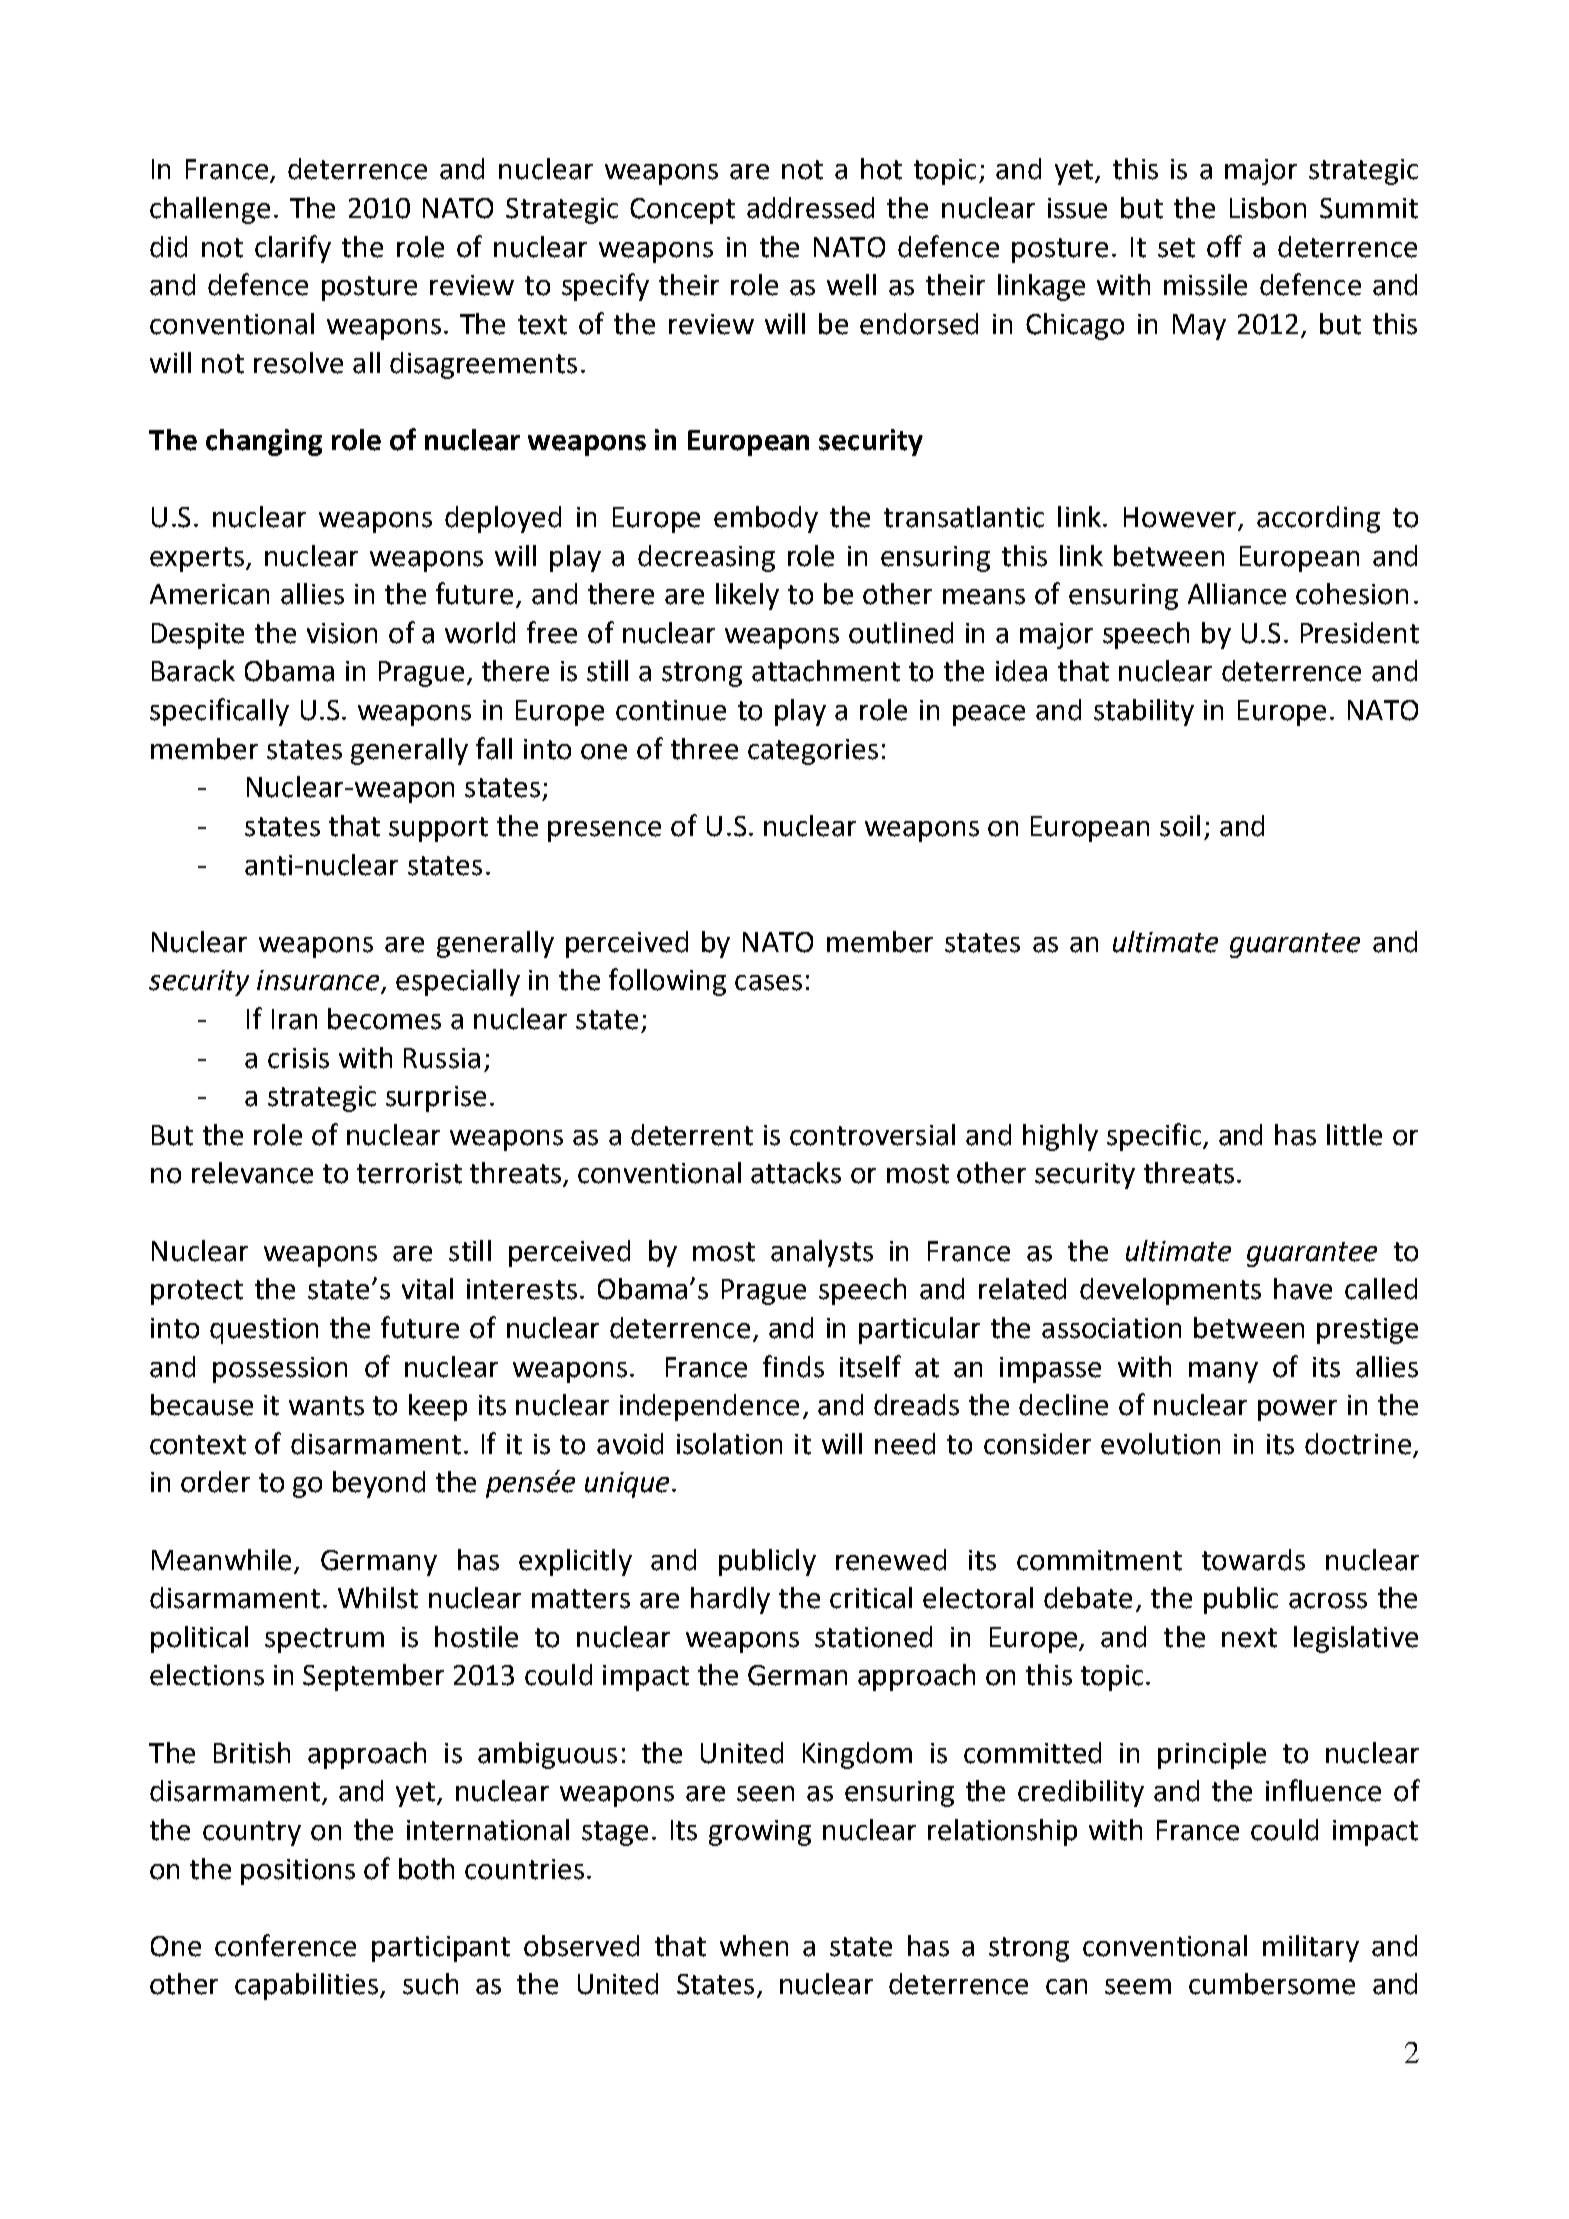 The height and width of the screenshot is (2219, 1569). I want to click on support, so click(438, 829).
